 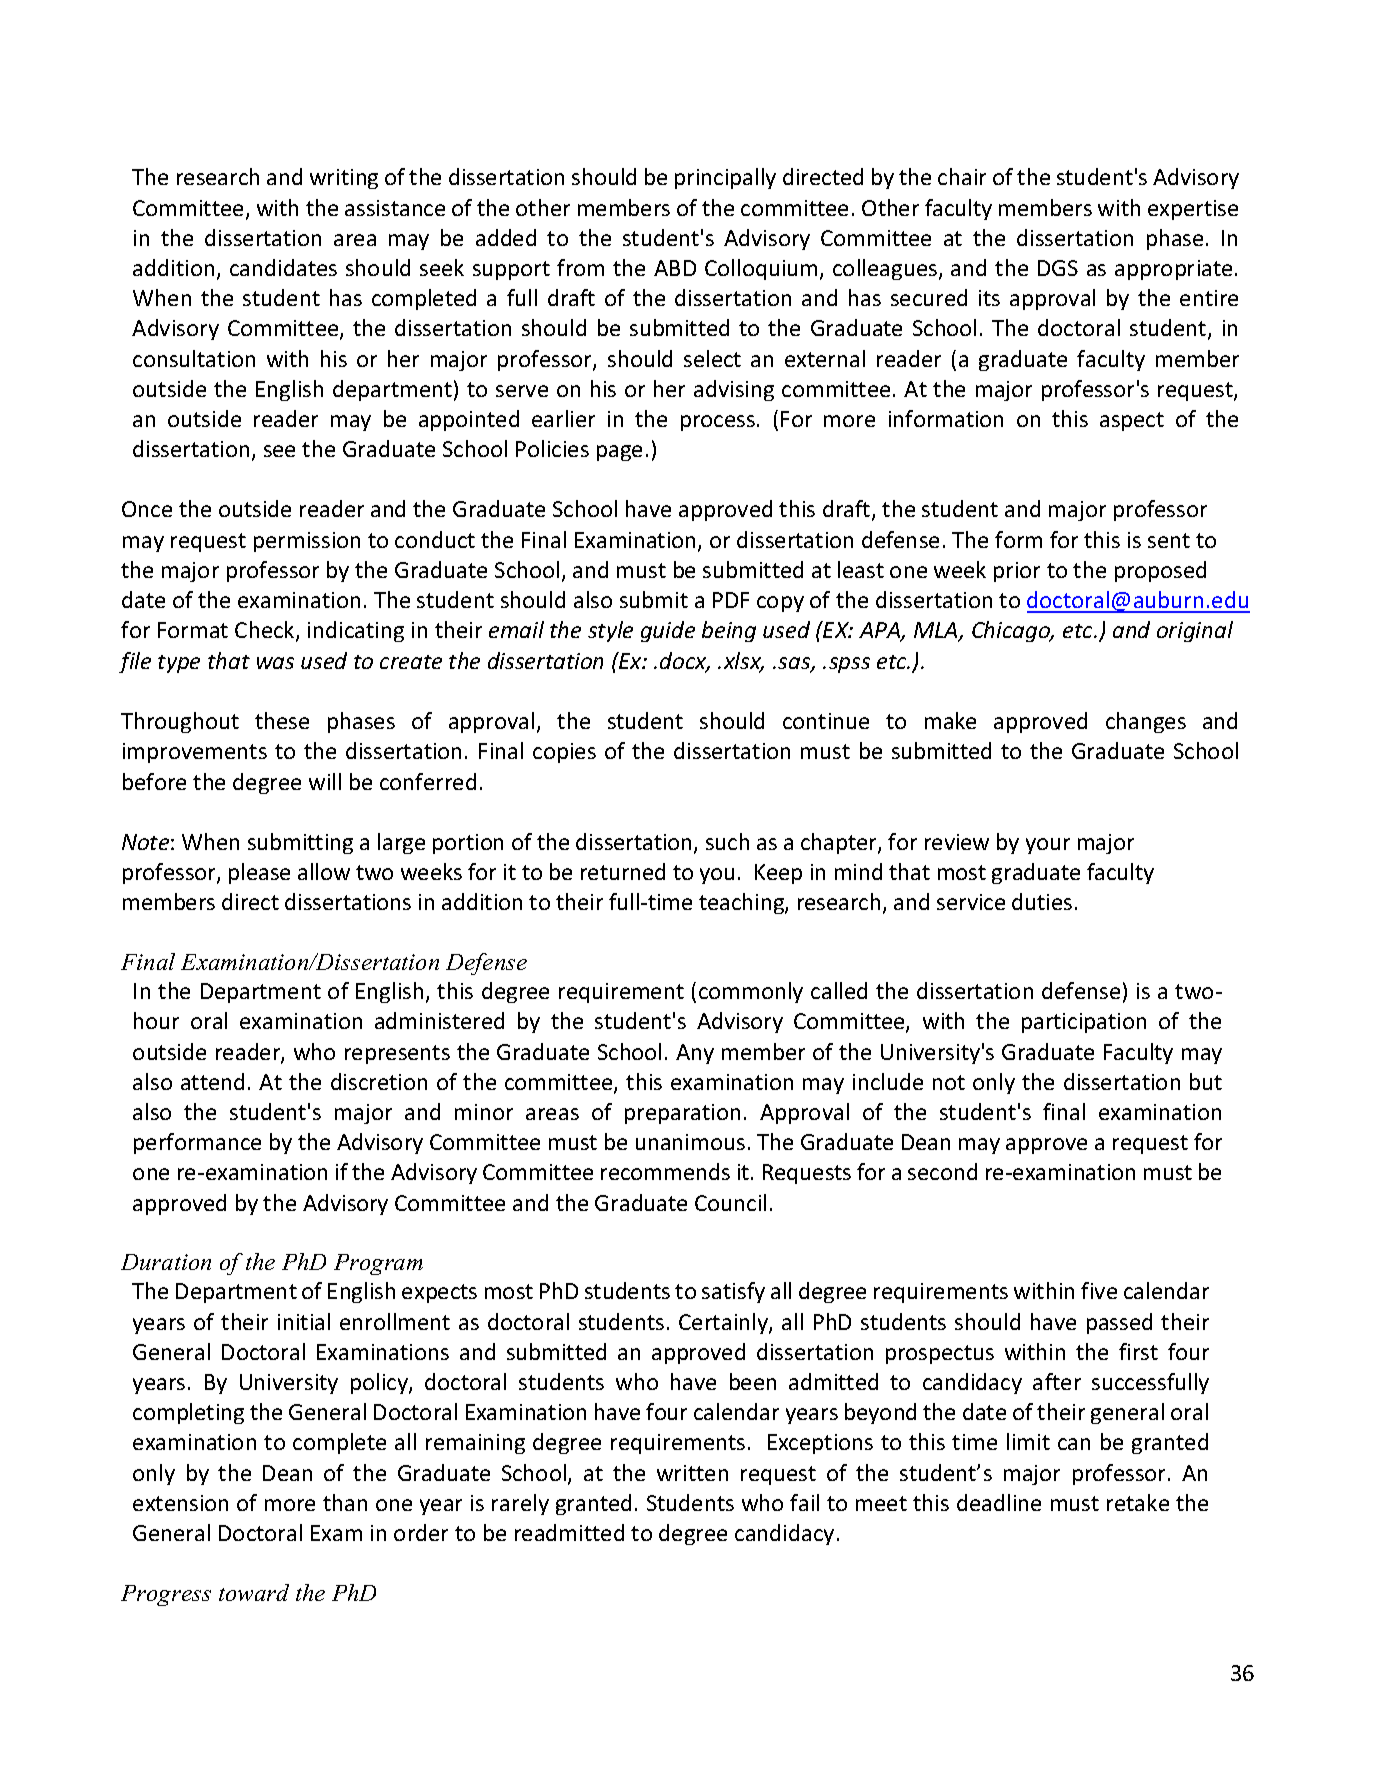 I want to click on retake, so click(x=1138, y=1502).
